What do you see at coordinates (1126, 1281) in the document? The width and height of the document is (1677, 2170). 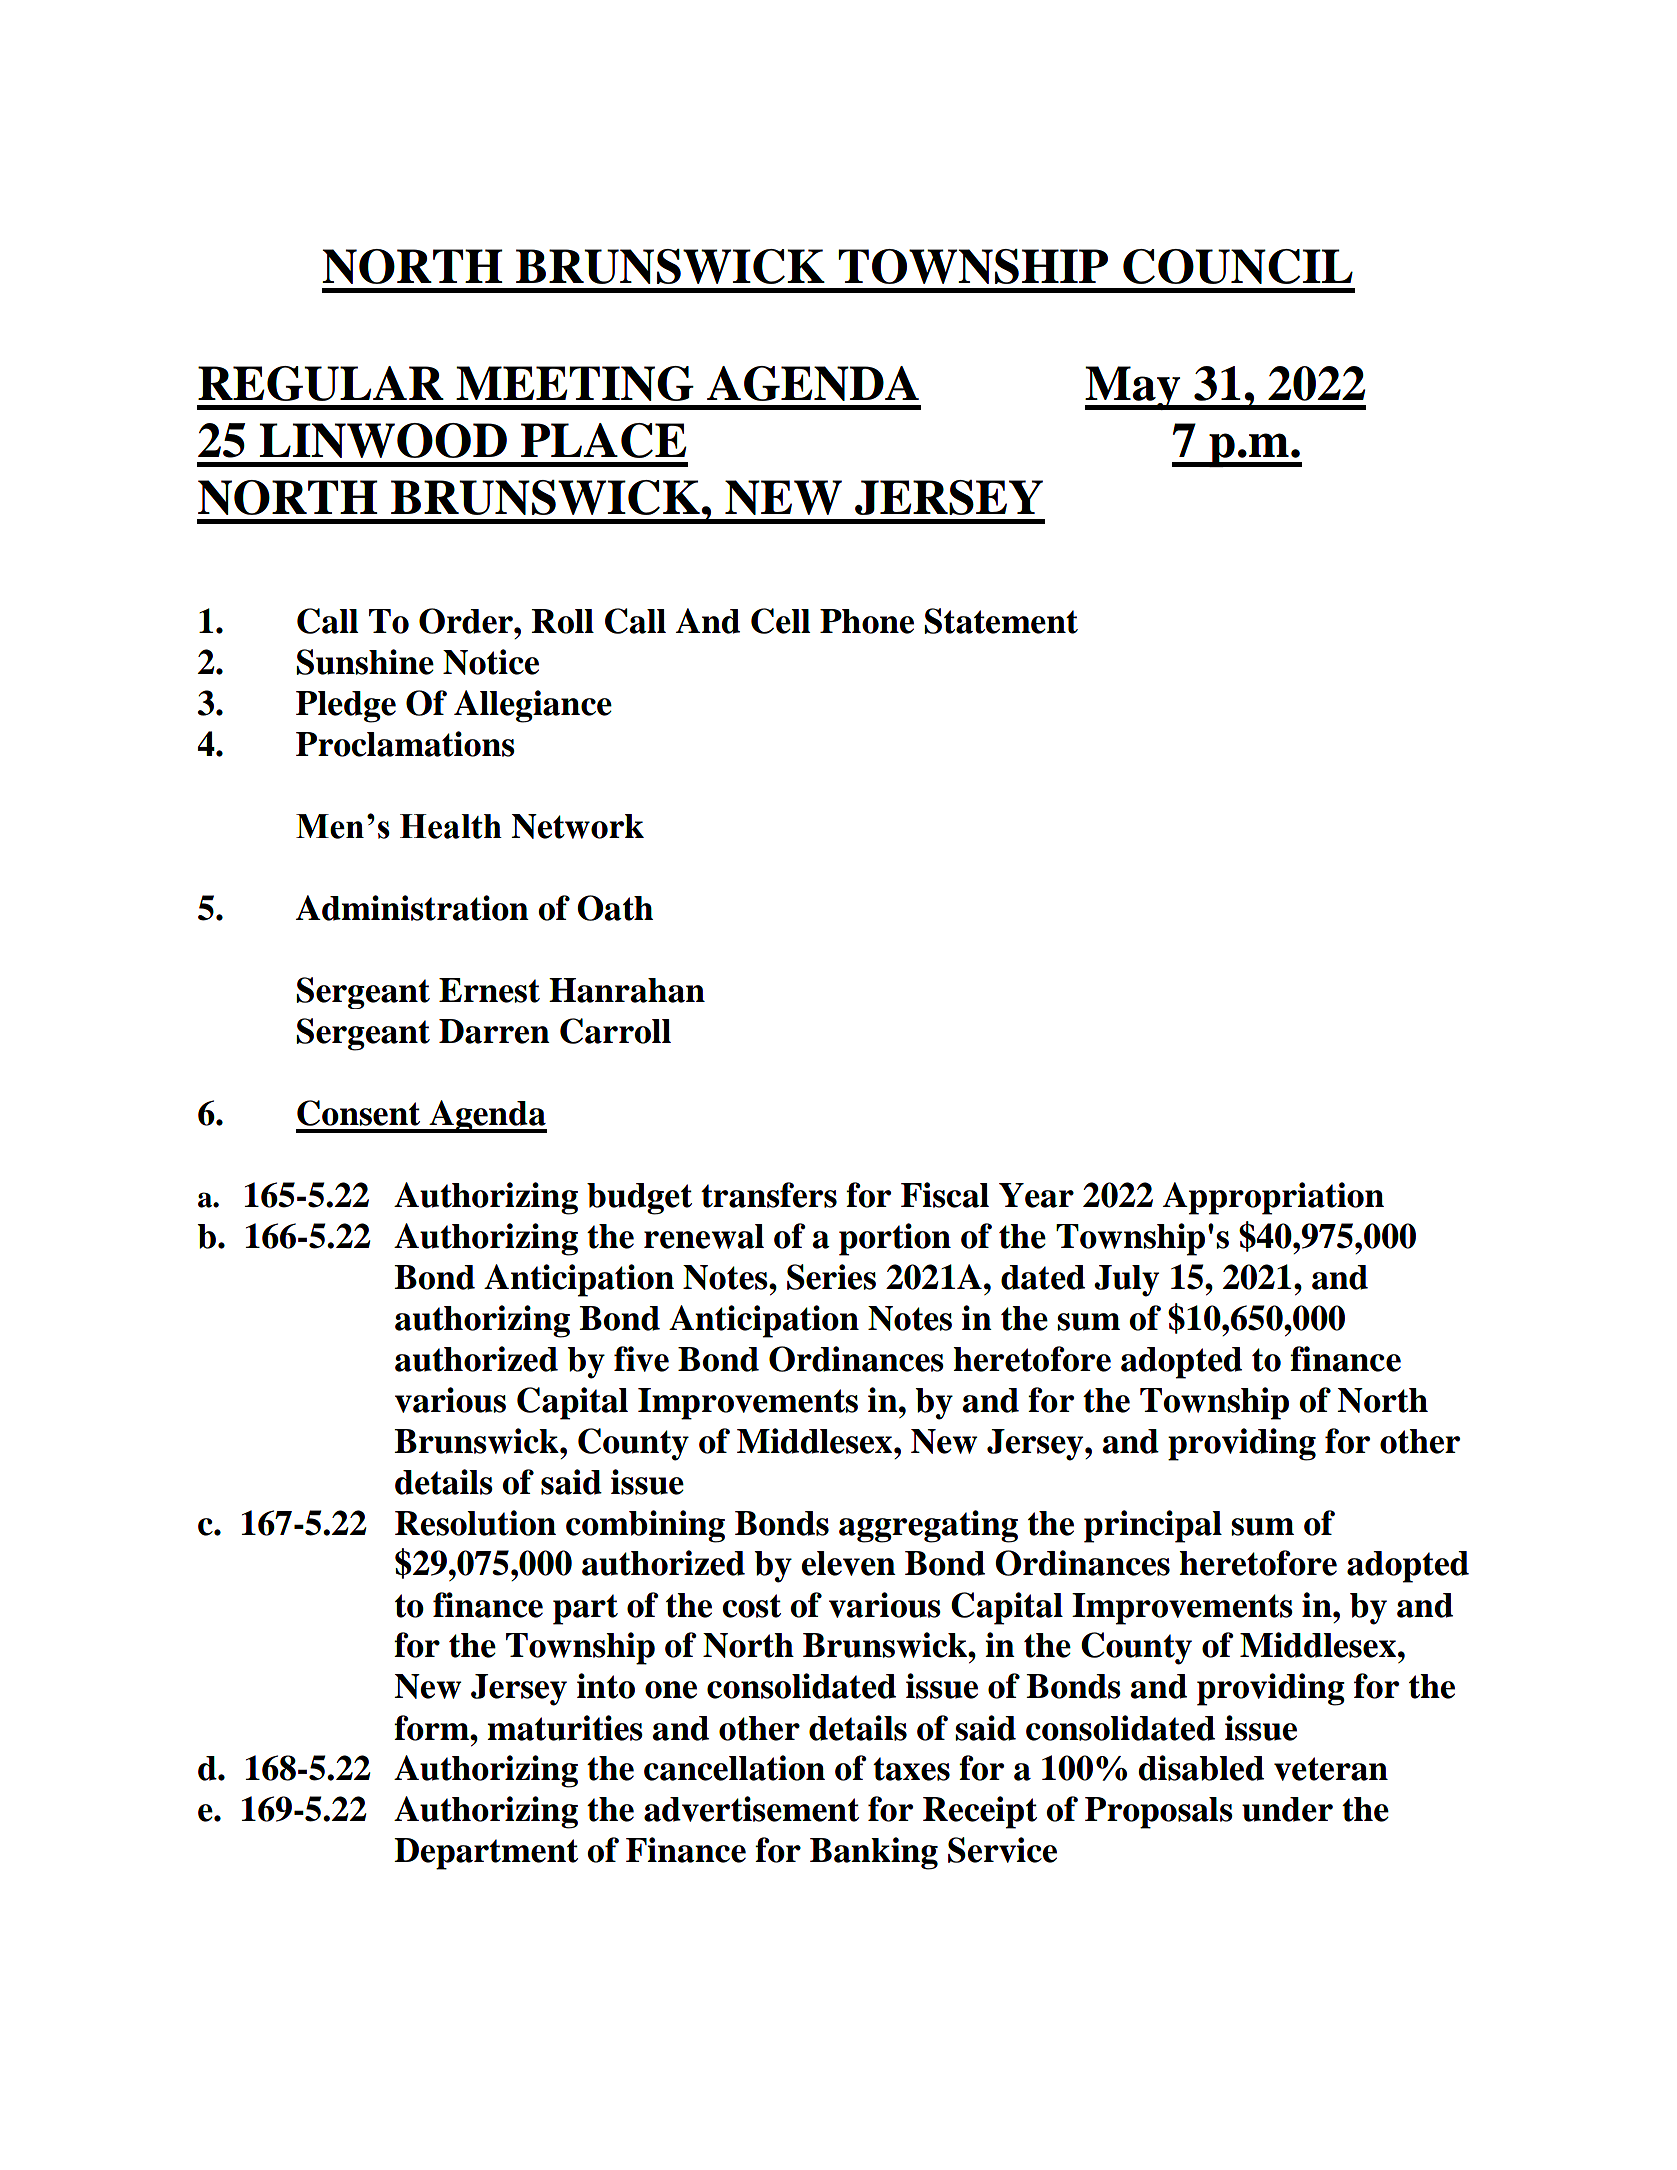 I see `July` at bounding box center [1126, 1281].
